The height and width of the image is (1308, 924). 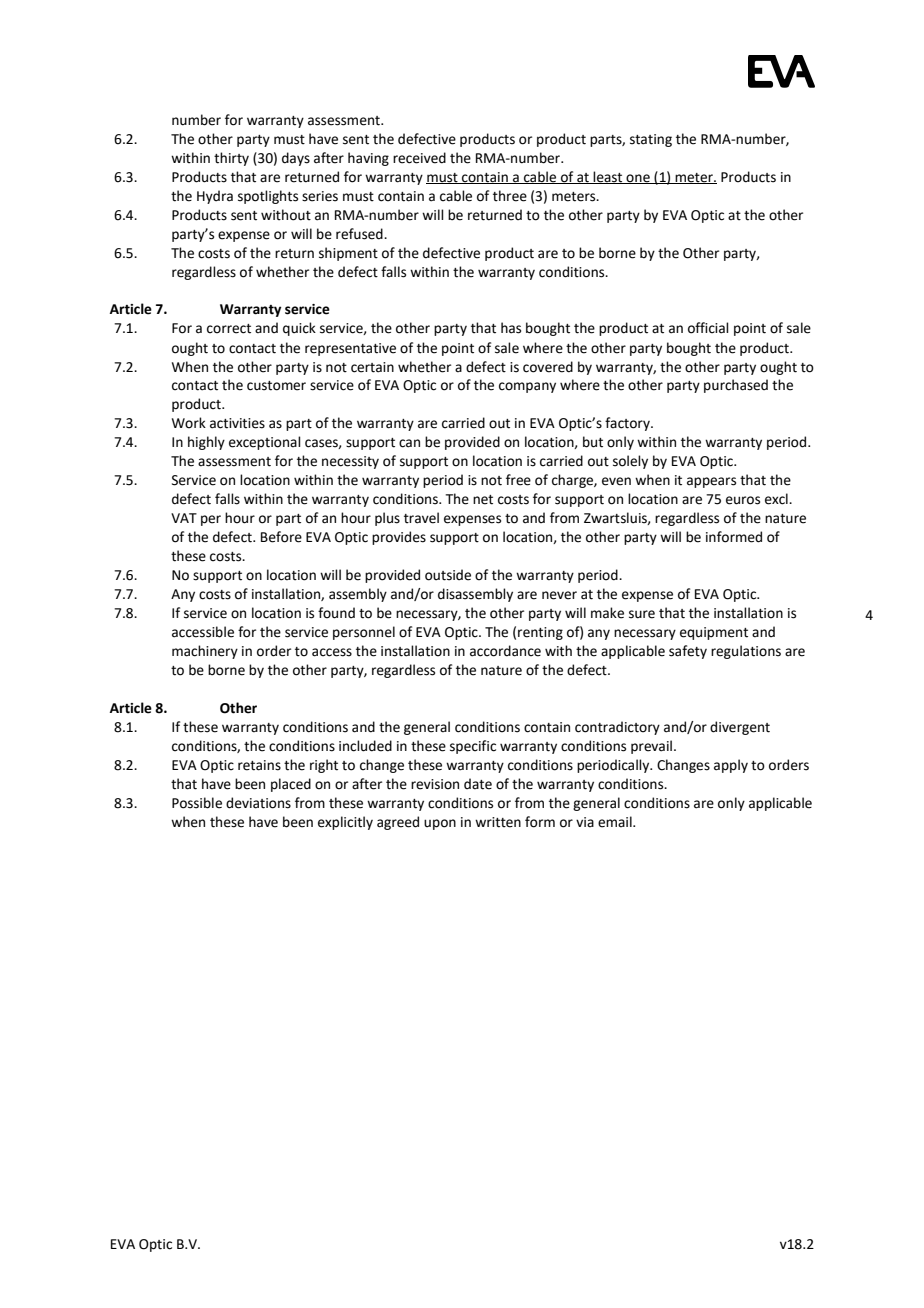 What do you see at coordinates (651, 140) in the image?
I see `stating` at bounding box center [651, 140].
